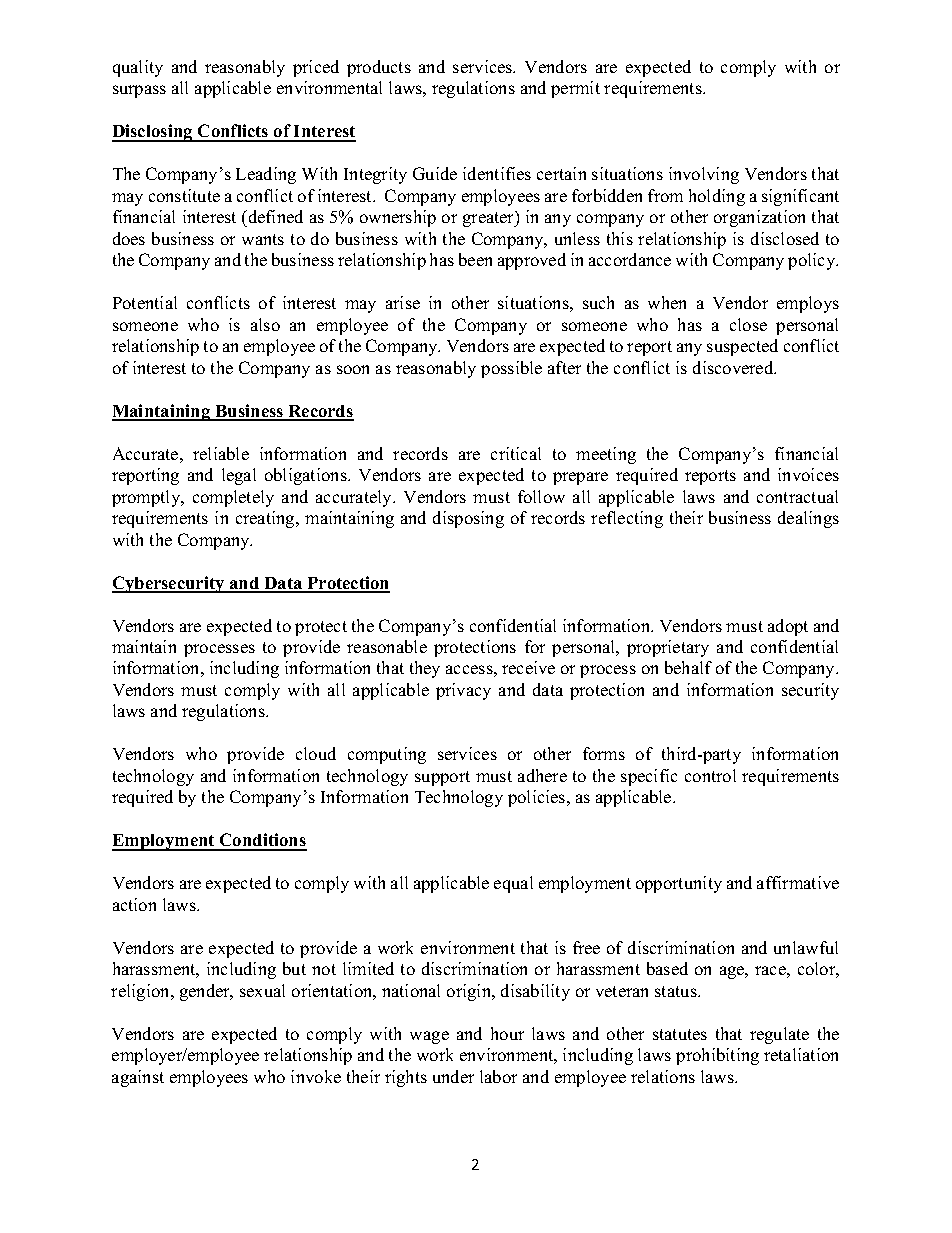  What do you see at coordinates (379, 68) in the screenshot?
I see `products` at bounding box center [379, 68].
